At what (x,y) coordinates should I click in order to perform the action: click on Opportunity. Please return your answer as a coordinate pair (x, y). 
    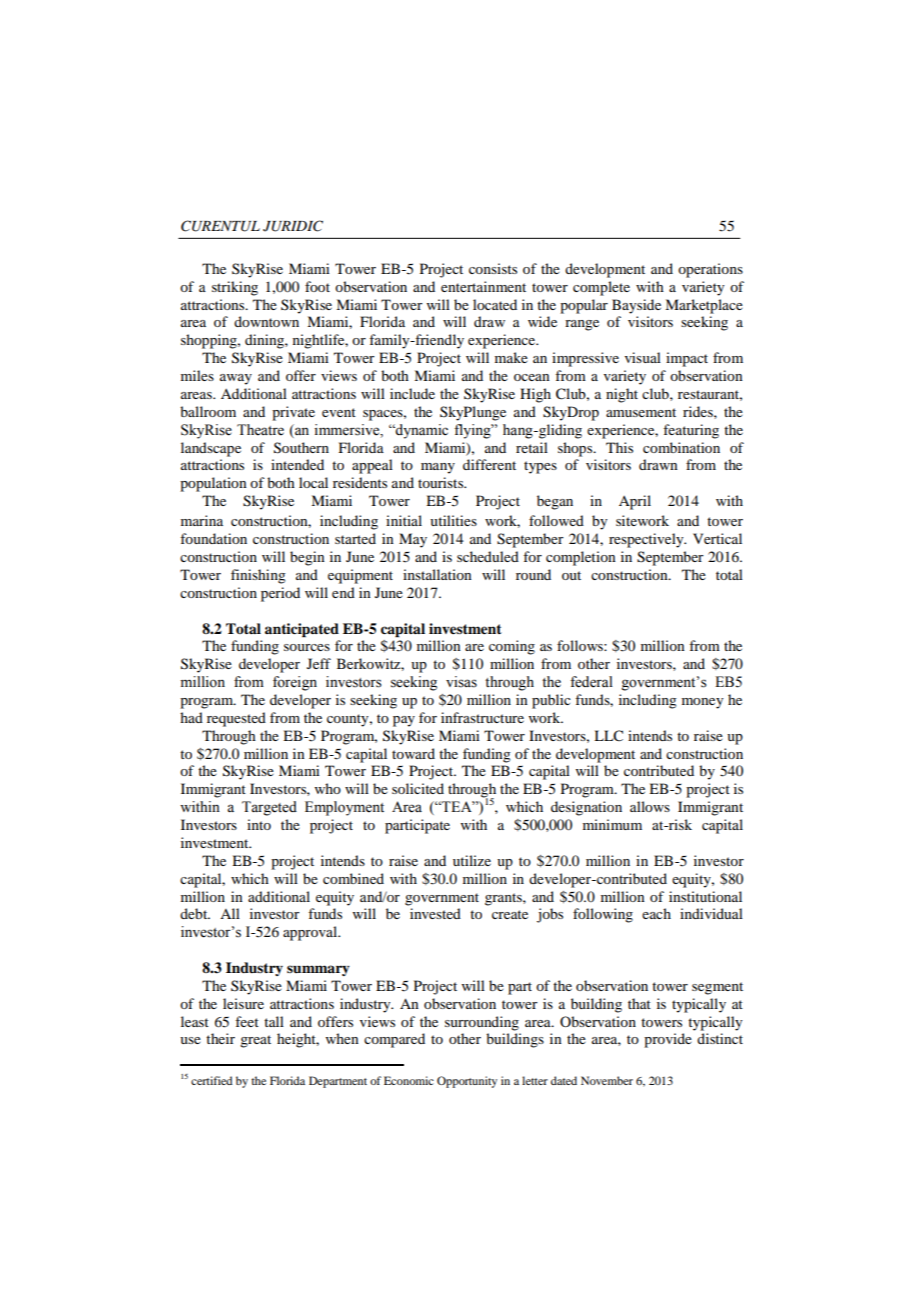
    Looking at the image, I should click on (467, 1082).
